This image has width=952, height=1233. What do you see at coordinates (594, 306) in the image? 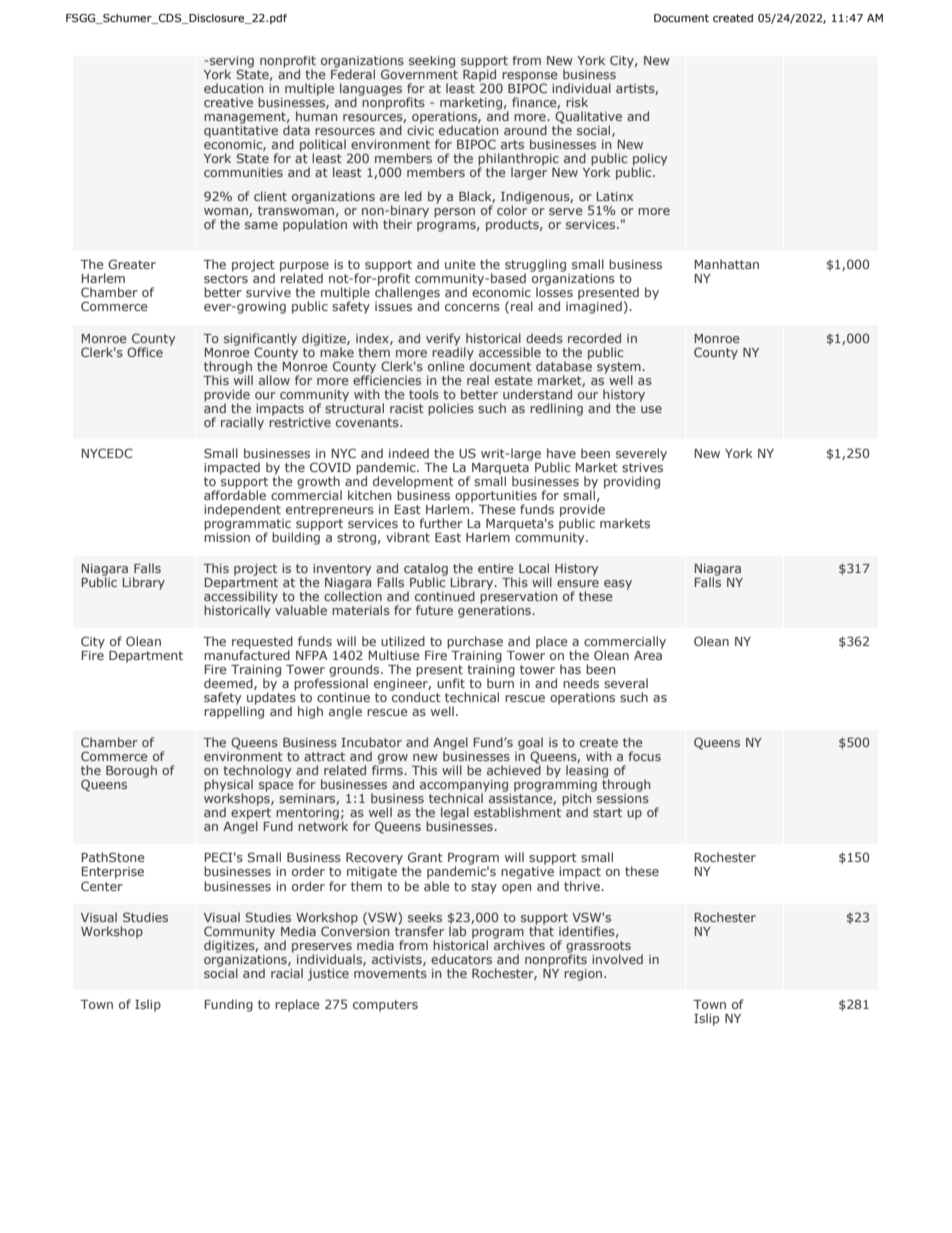
I see `imagined` at bounding box center [594, 306].
